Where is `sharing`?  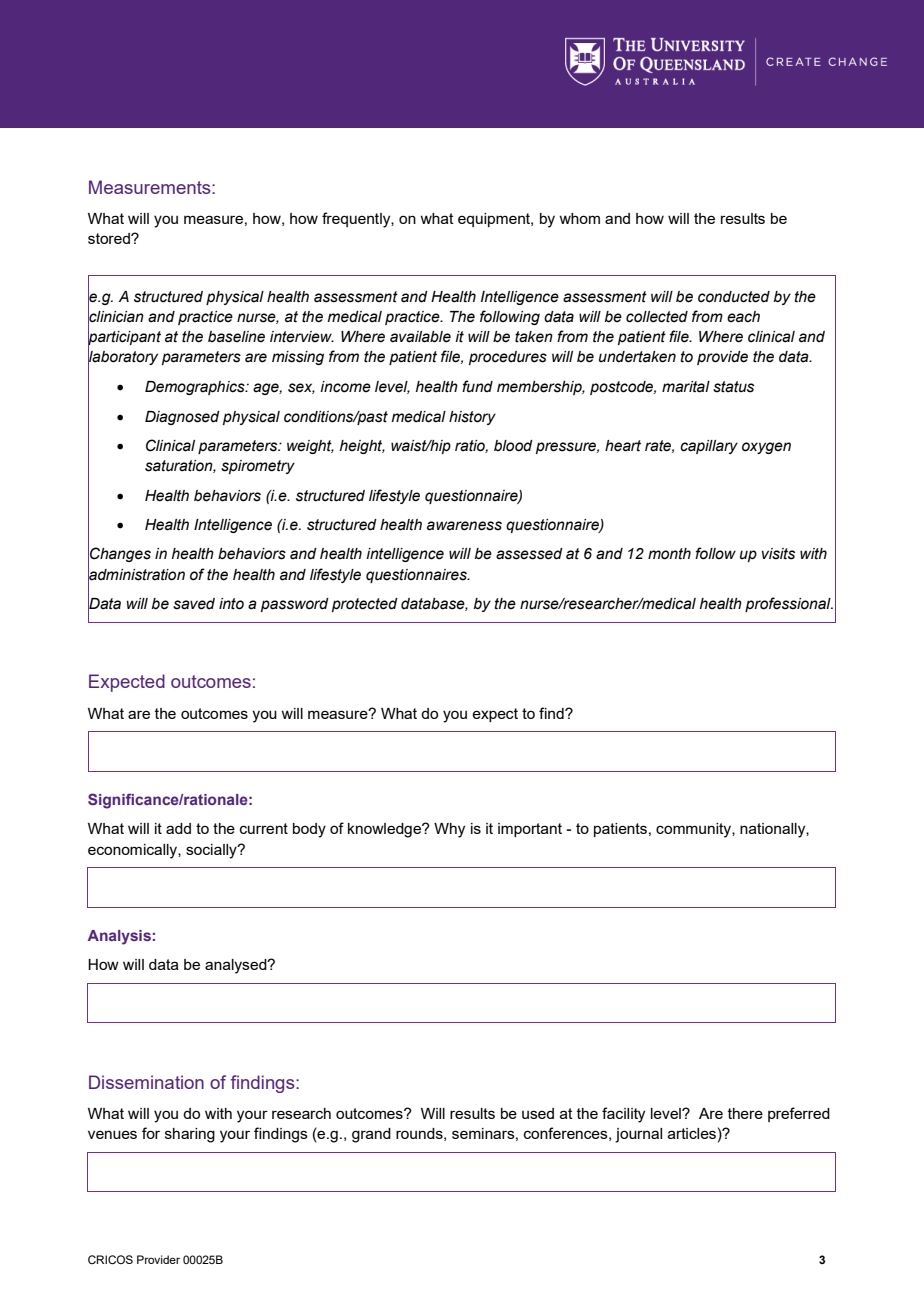 sharing is located at coordinates (190, 1135).
